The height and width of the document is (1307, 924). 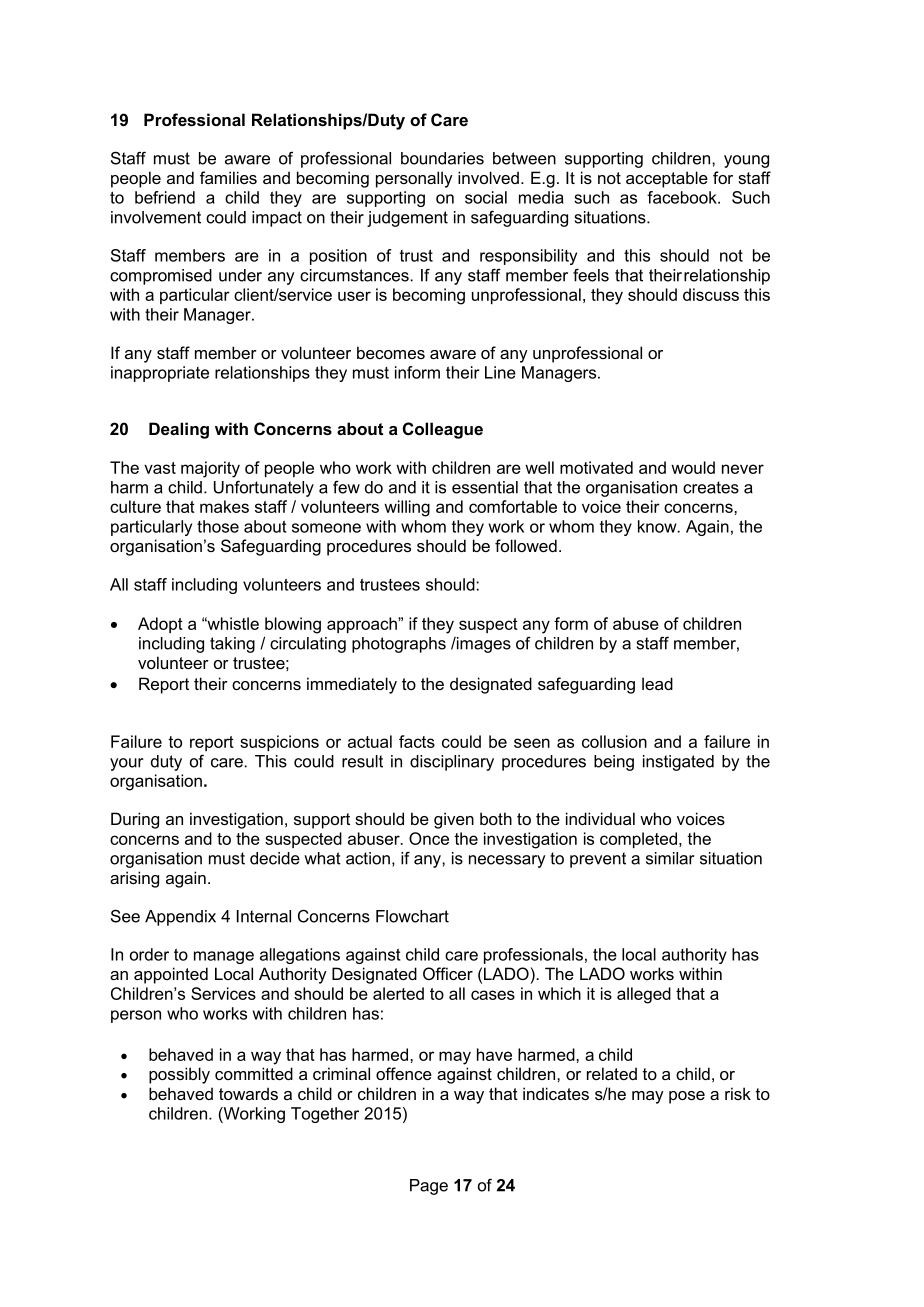 I want to click on towards, so click(x=248, y=1093).
